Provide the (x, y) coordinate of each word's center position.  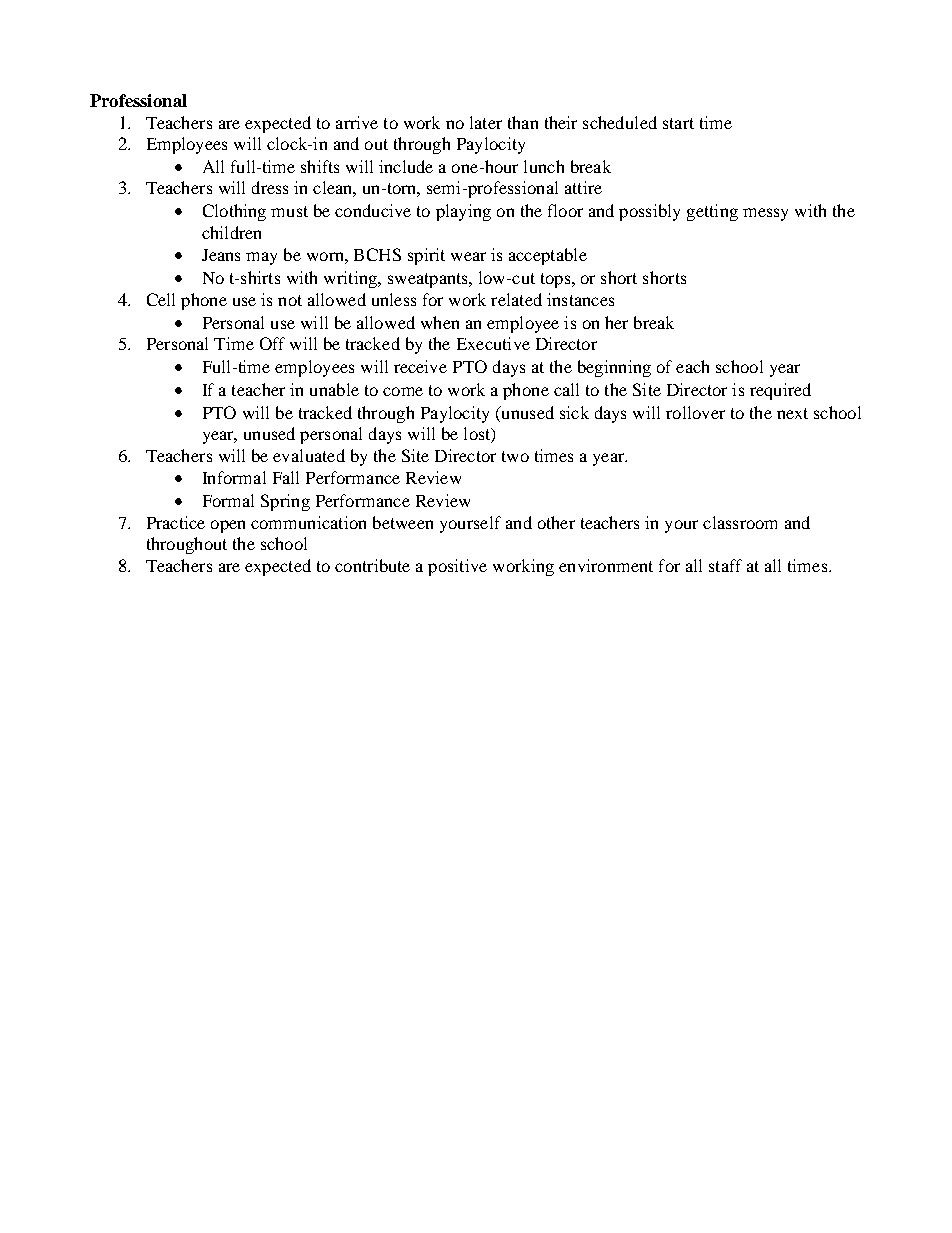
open (228, 526)
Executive (493, 343)
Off (272, 343)
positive (457, 567)
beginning (614, 368)
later (486, 122)
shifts (320, 166)
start (678, 123)
